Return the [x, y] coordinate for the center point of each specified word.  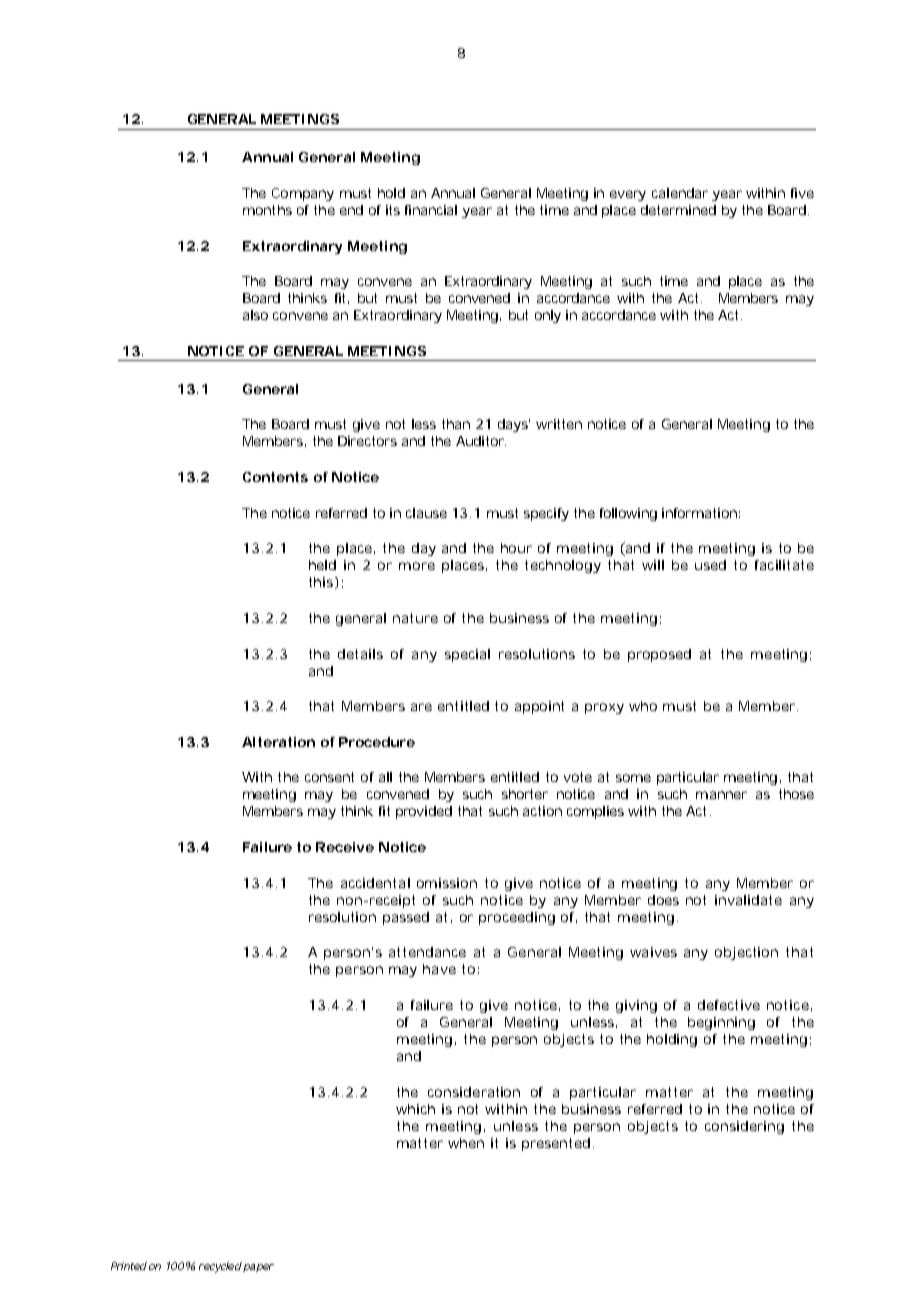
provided [424, 812]
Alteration [278, 742]
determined [678, 210]
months [267, 210]
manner [721, 795]
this [322, 583]
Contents [275, 477]
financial [431, 210]
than [456, 424]
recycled [220, 1267]
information [699, 513]
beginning [721, 1023]
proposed [659, 655]
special [467, 655]
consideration [474, 1092]
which [415, 1109]
